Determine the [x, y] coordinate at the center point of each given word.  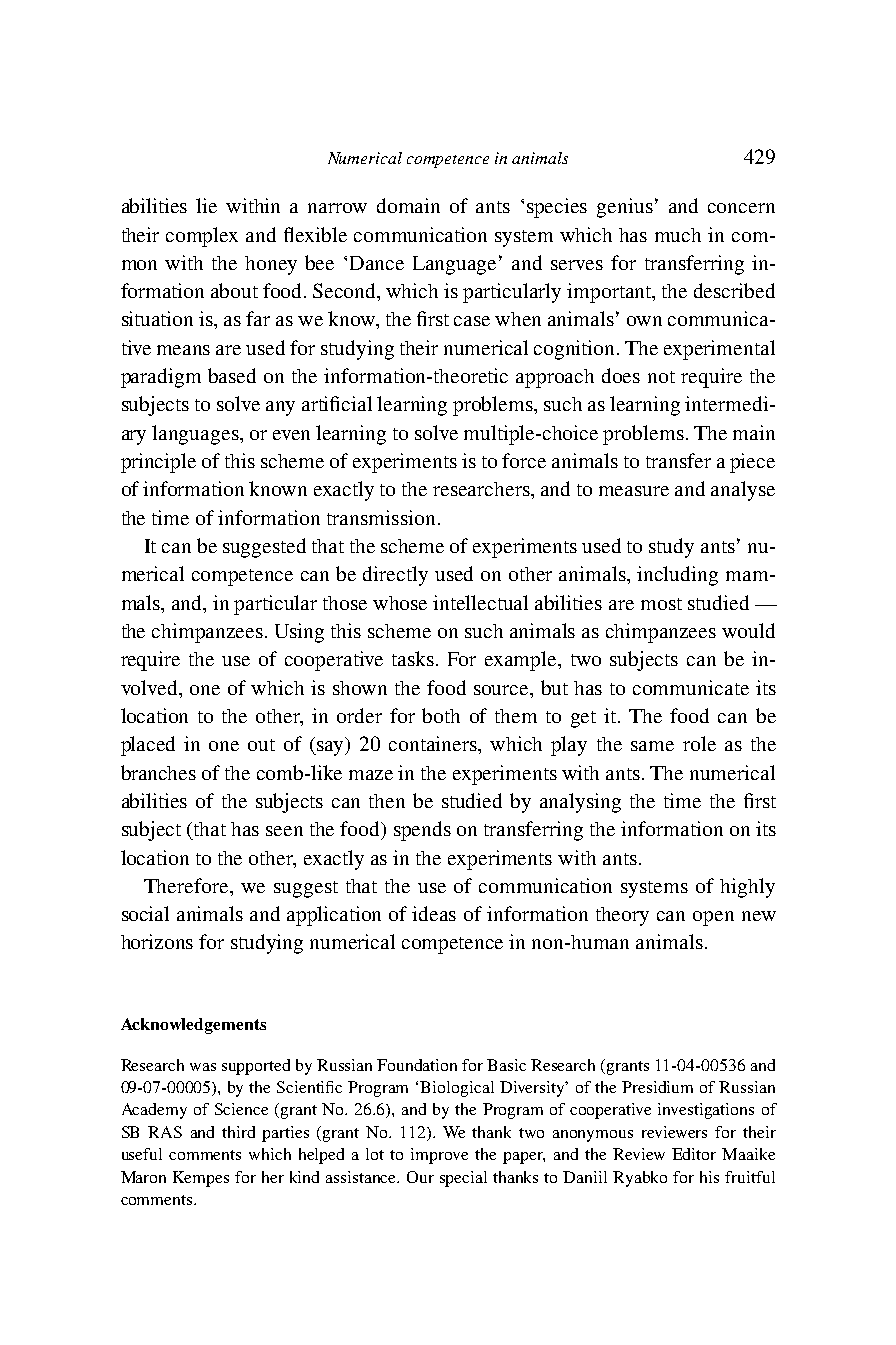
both [441, 715]
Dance [377, 263]
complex [202, 237]
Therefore [187, 885]
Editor [694, 1154]
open [713, 918]
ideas [434, 913]
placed [148, 746]
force [524, 460]
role [699, 743]
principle [158, 463]
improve [439, 1156]
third [238, 1132]
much [678, 235]
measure [634, 491]
